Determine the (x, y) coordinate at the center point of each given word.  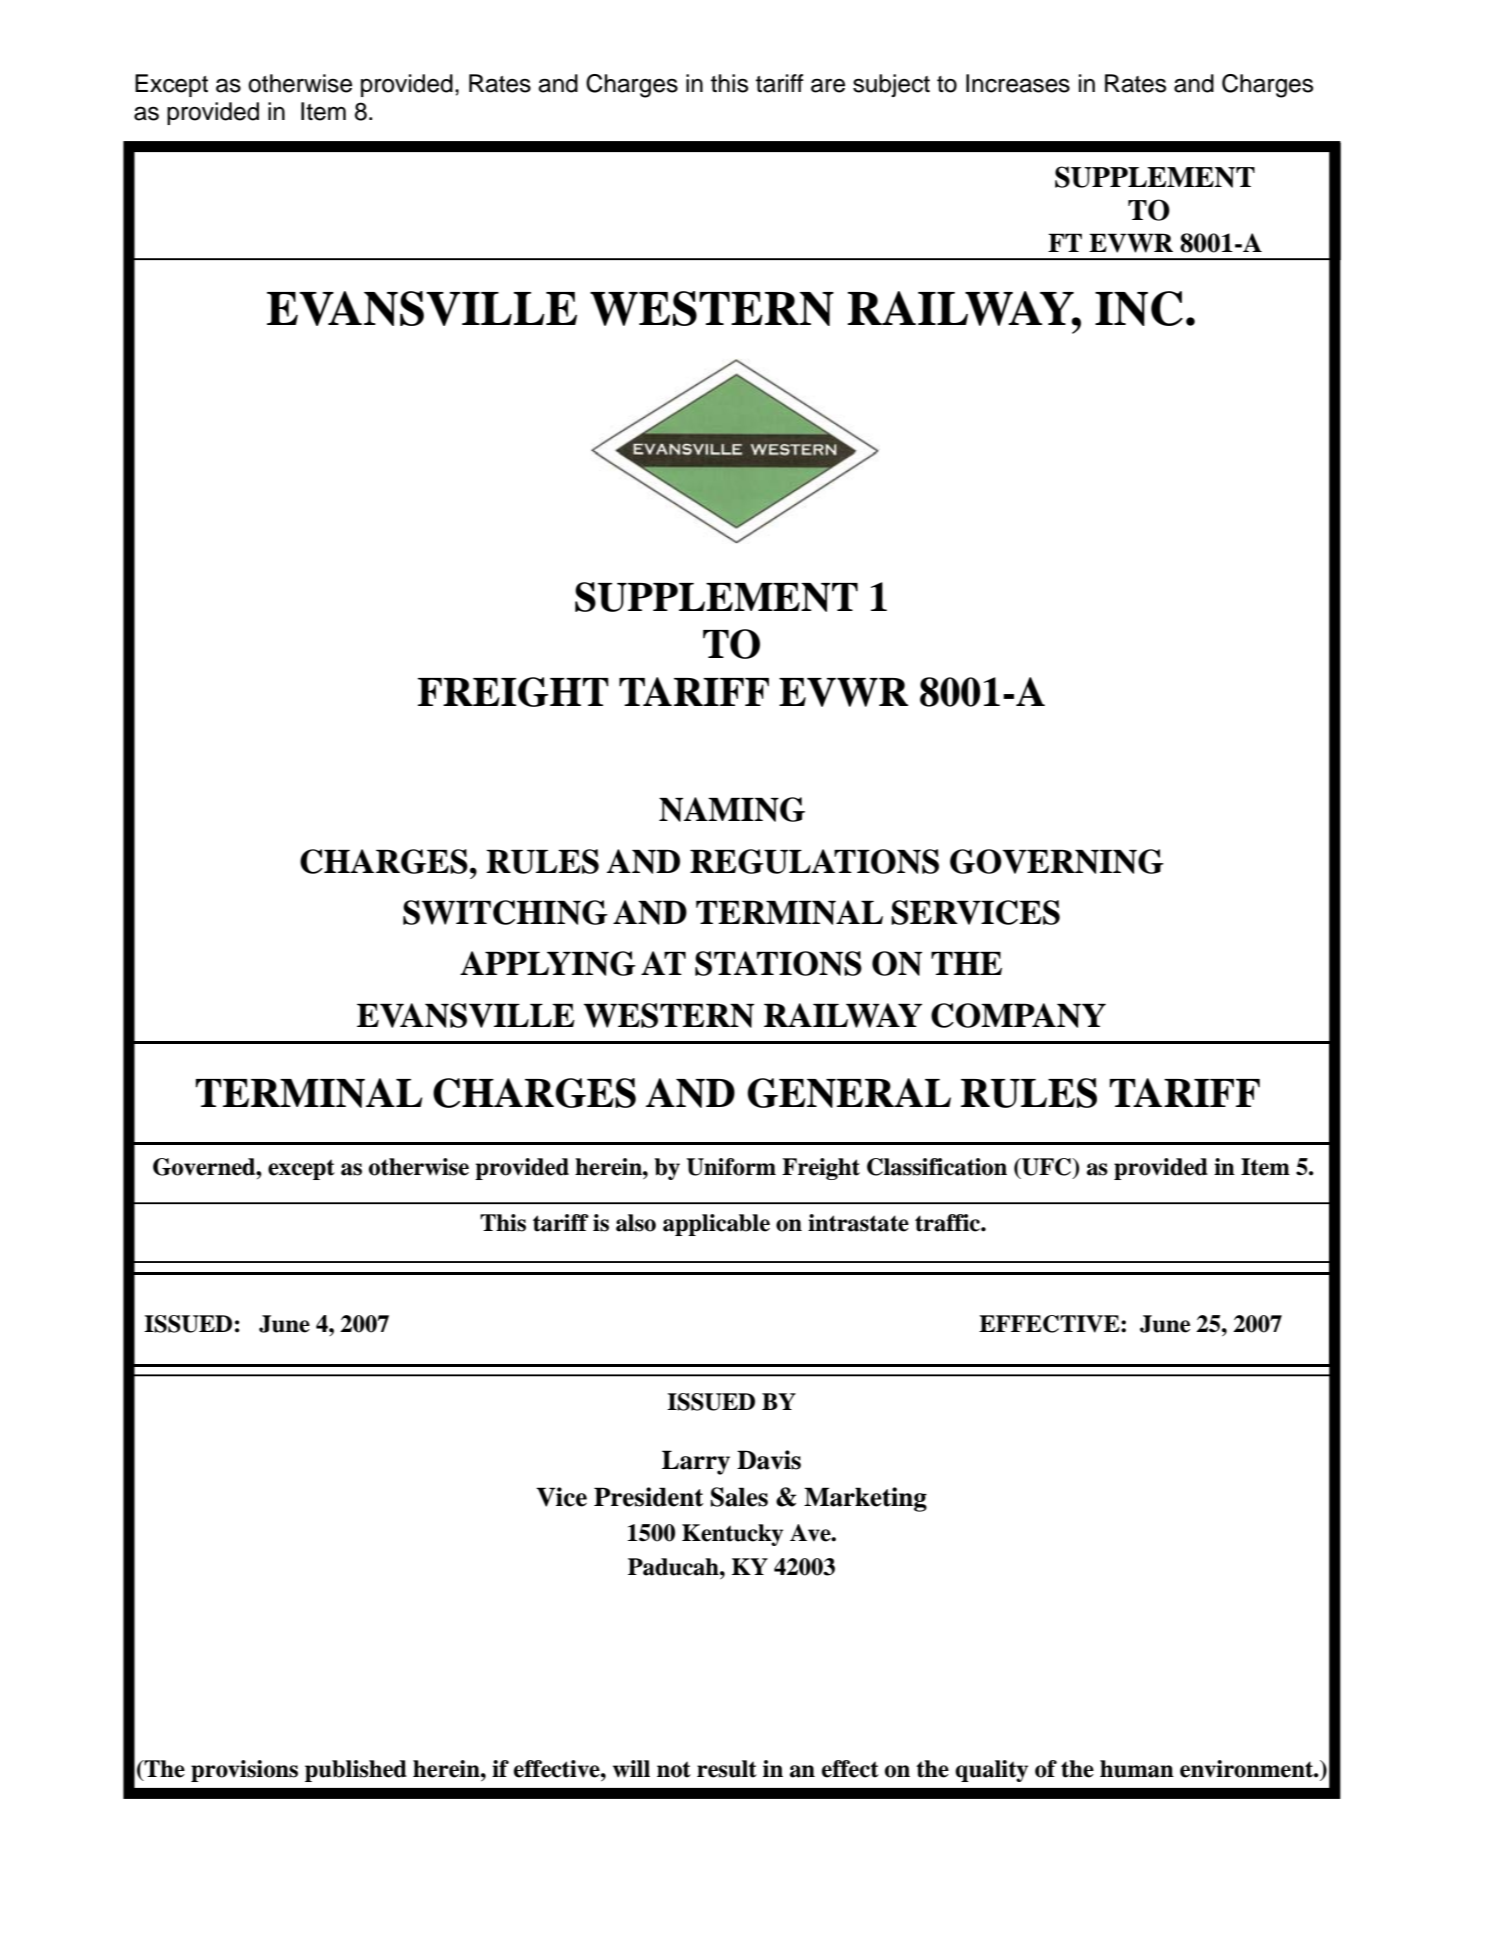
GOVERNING (1057, 861)
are (828, 85)
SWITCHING (505, 912)
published (356, 1771)
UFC (1047, 1168)
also (636, 1223)
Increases (1018, 83)
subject (891, 85)
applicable (716, 1225)
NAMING (732, 809)
